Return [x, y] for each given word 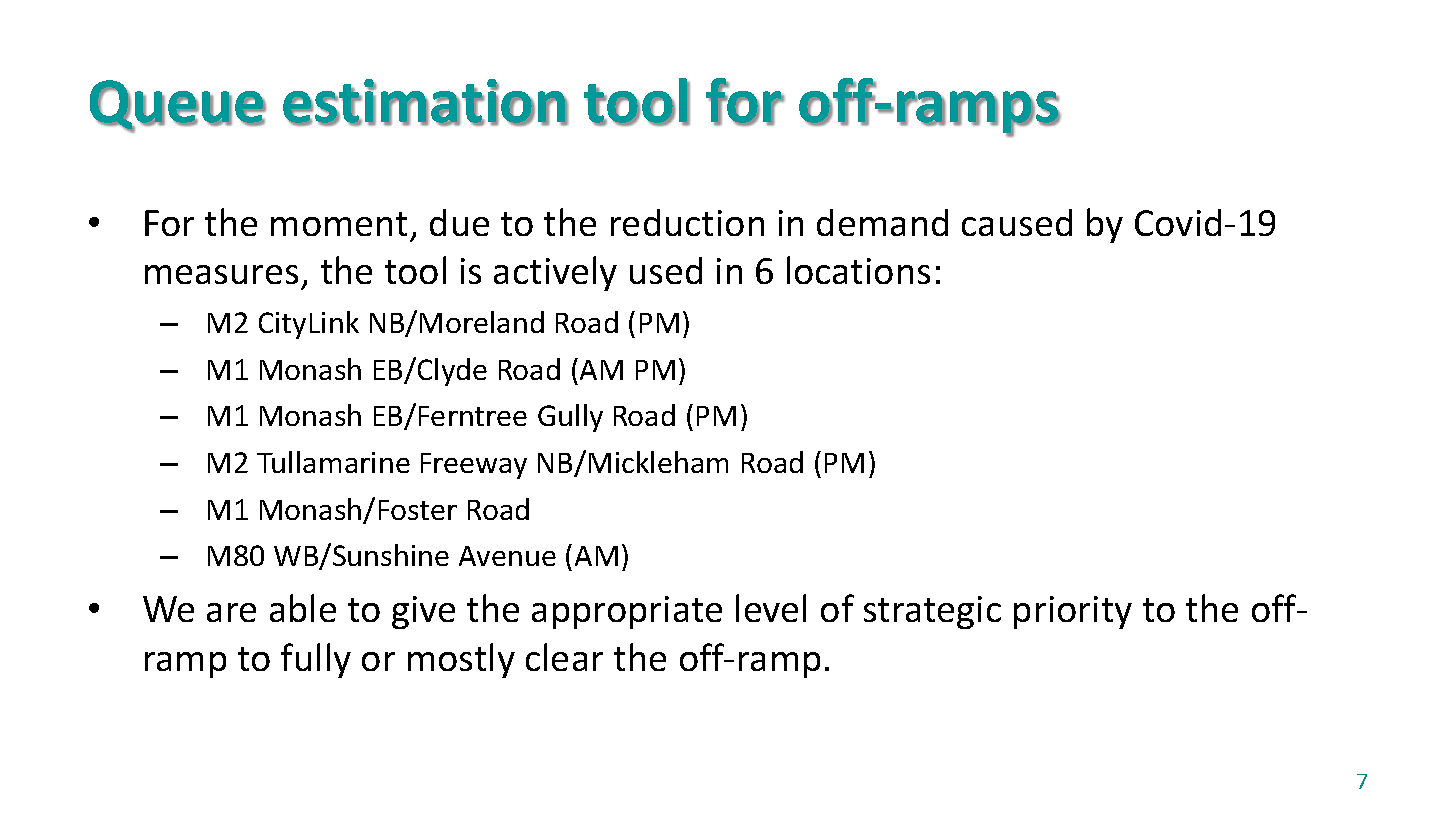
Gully [570, 418]
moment [339, 224]
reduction [687, 222]
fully [316, 660]
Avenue [507, 556]
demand [882, 222]
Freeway [474, 466]
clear [564, 657]
